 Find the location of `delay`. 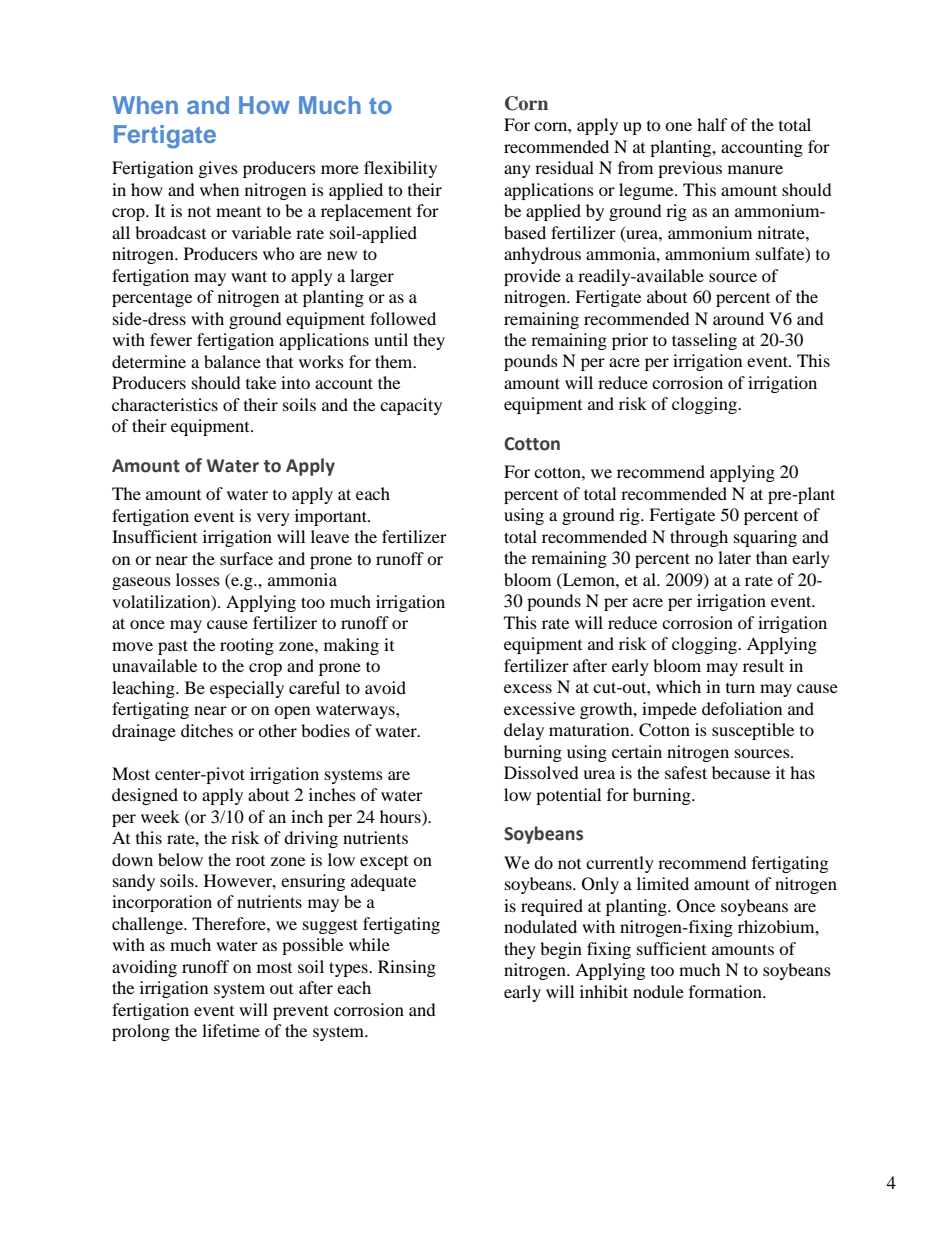

delay is located at coordinates (524, 731).
